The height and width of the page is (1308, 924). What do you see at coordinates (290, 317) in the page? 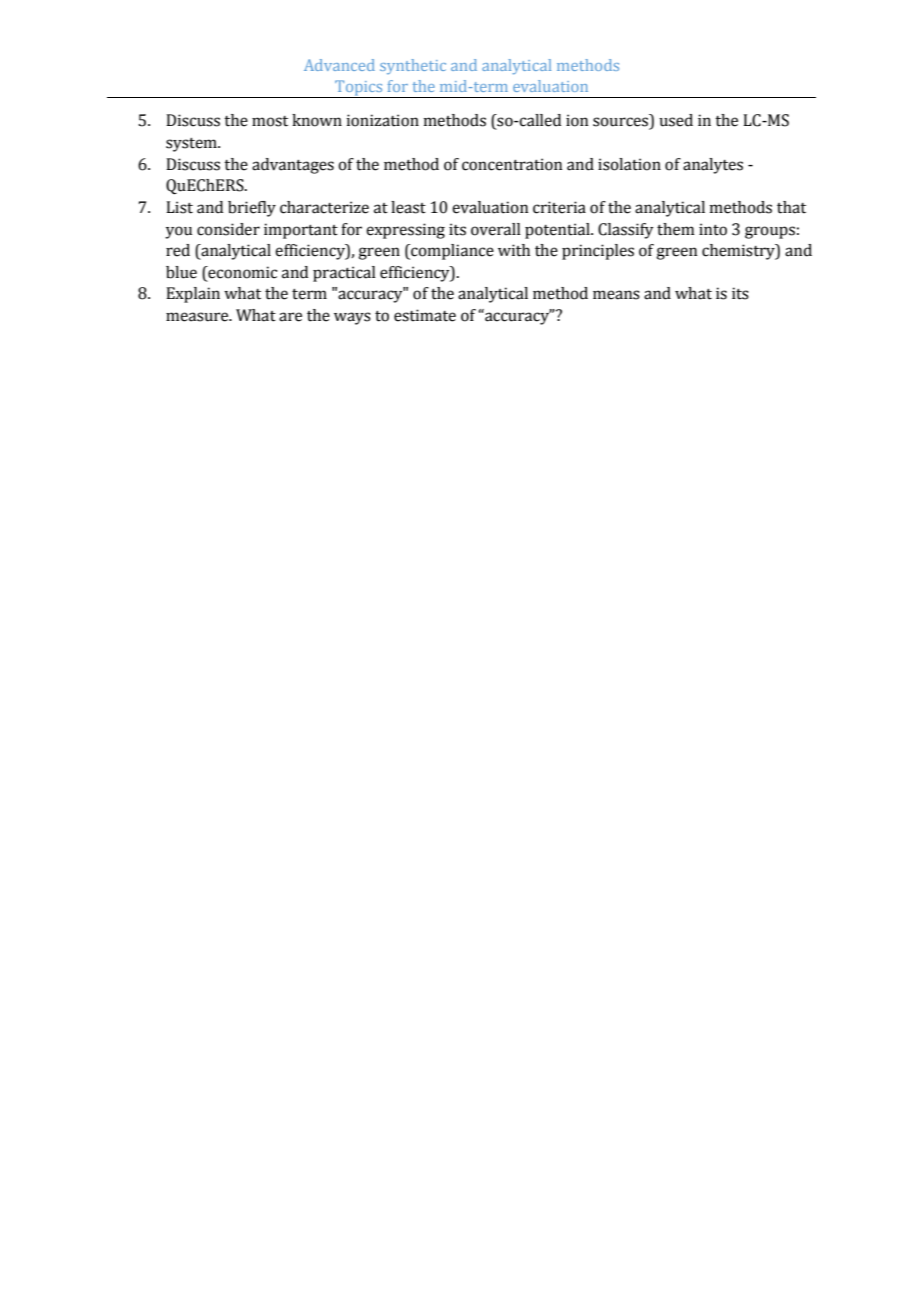
I see `are` at bounding box center [290, 317].
